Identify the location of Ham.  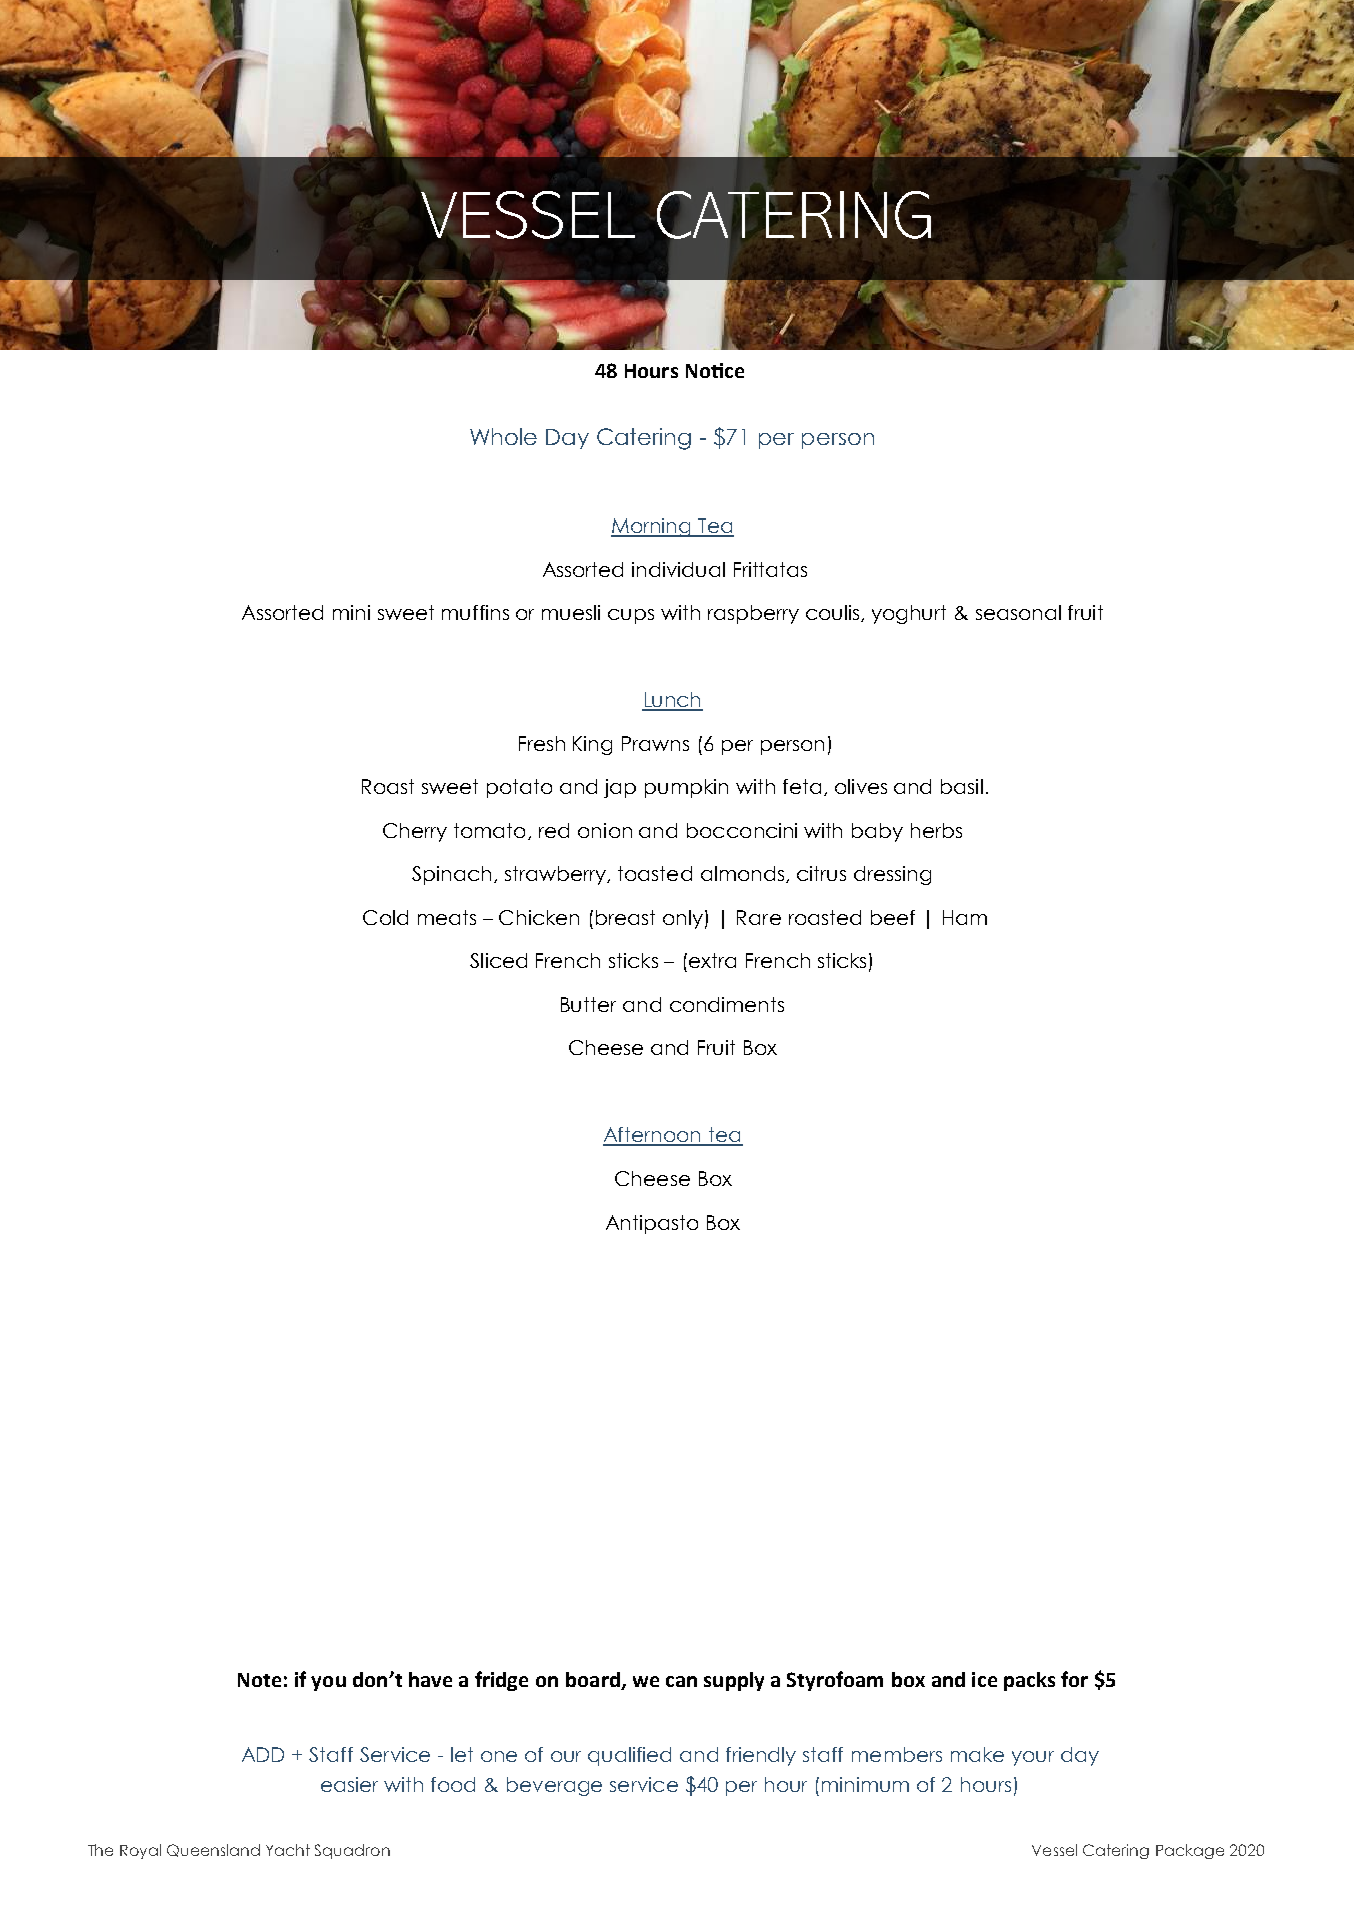
(965, 917).
